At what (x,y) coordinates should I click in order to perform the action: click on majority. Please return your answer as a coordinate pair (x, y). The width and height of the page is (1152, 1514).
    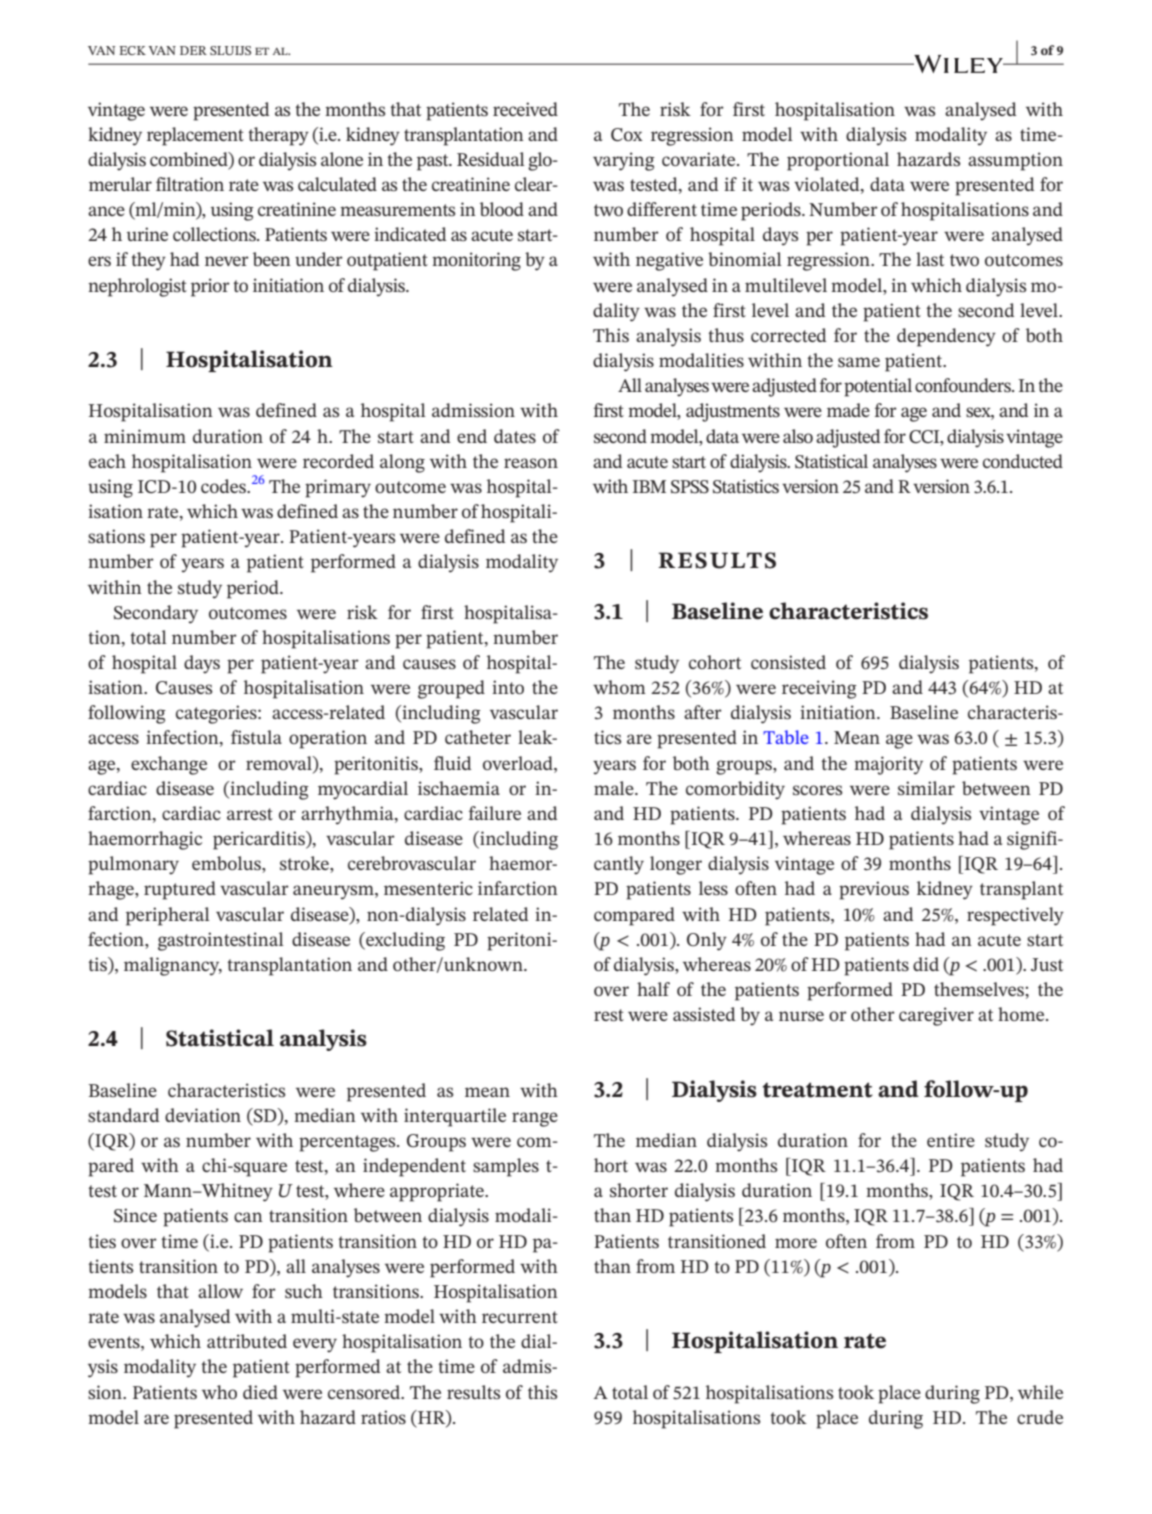
    Looking at the image, I should click on (888, 765).
